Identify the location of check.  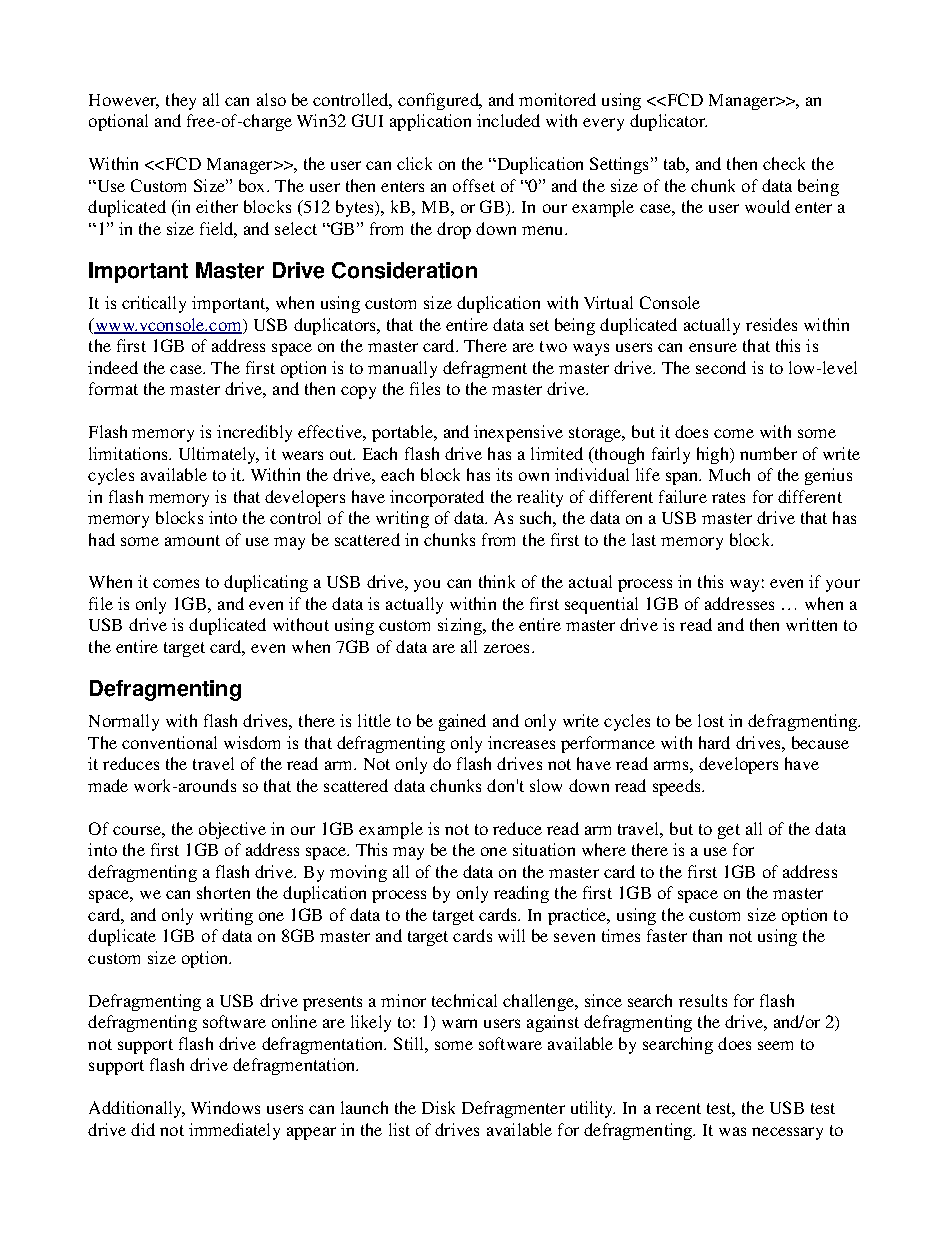
(784, 163).
